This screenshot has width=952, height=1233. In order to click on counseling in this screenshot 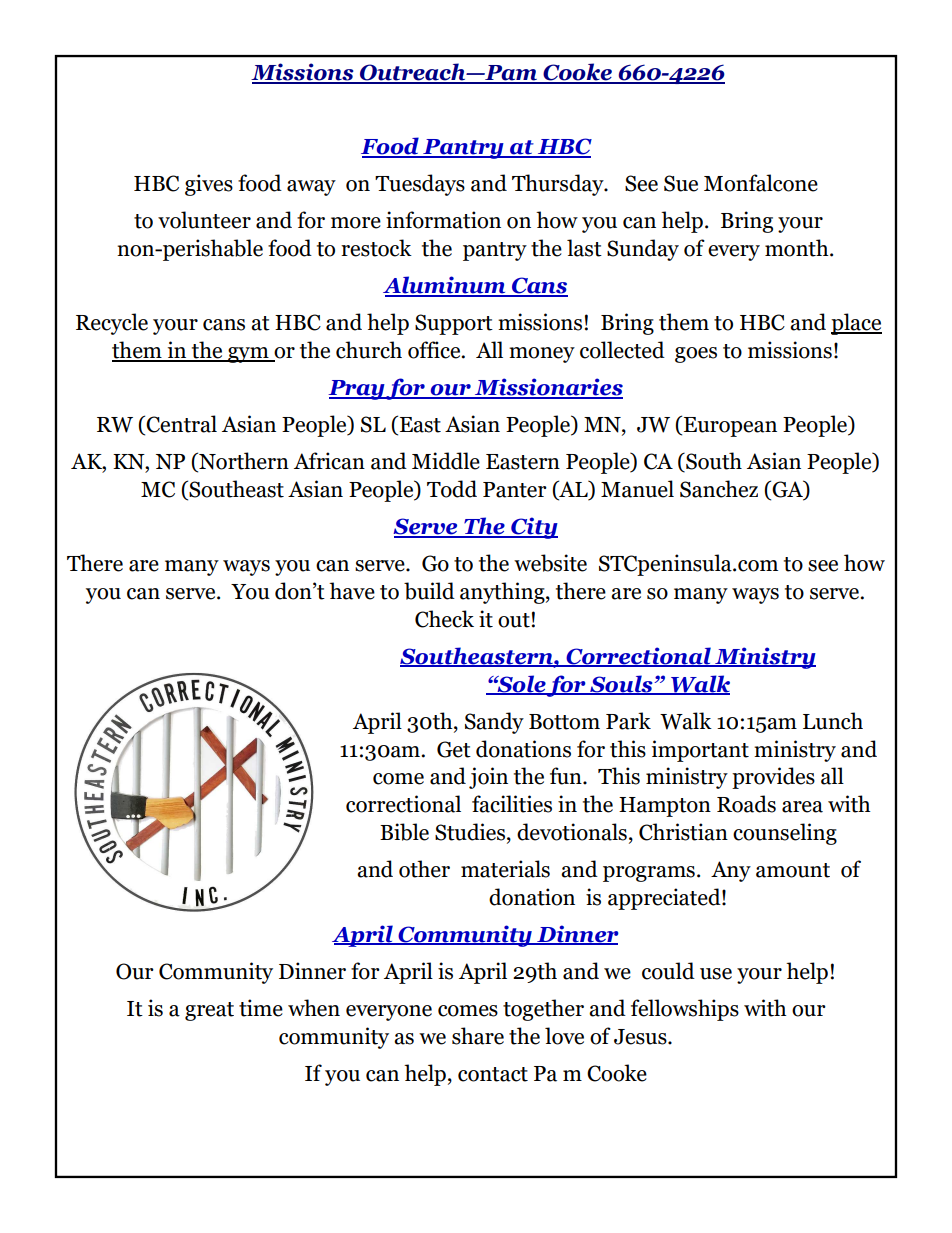, I will do `click(785, 834)`.
